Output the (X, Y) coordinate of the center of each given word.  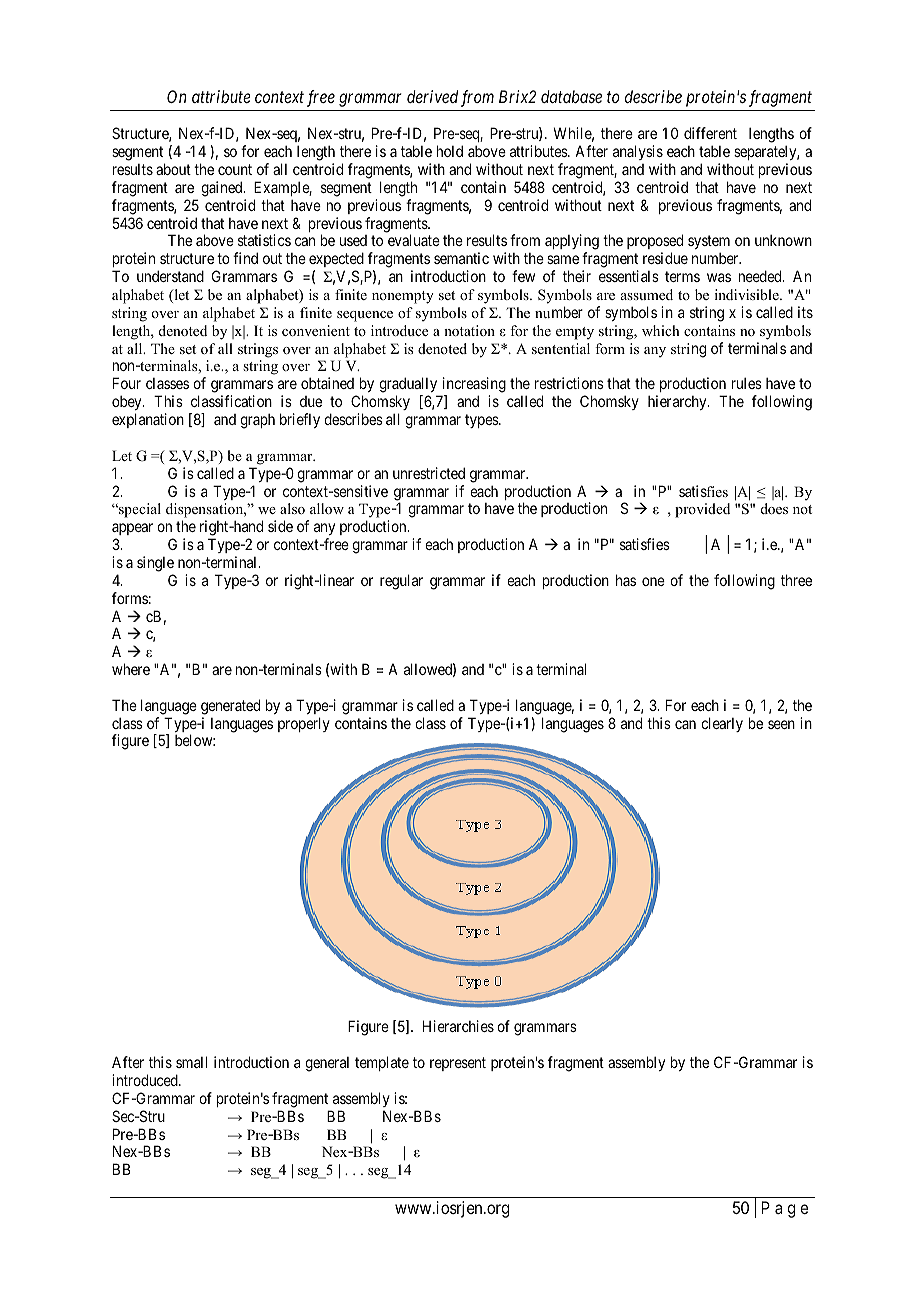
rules (747, 383)
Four (127, 383)
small (191, 1062)
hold (450, 151)
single (155, 564)
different (710, 133)
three (796, 580)
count (235, 169)
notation (469, 330)
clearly (722, 724)
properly (304, 724)
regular (401, 582)
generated (230, 707)
